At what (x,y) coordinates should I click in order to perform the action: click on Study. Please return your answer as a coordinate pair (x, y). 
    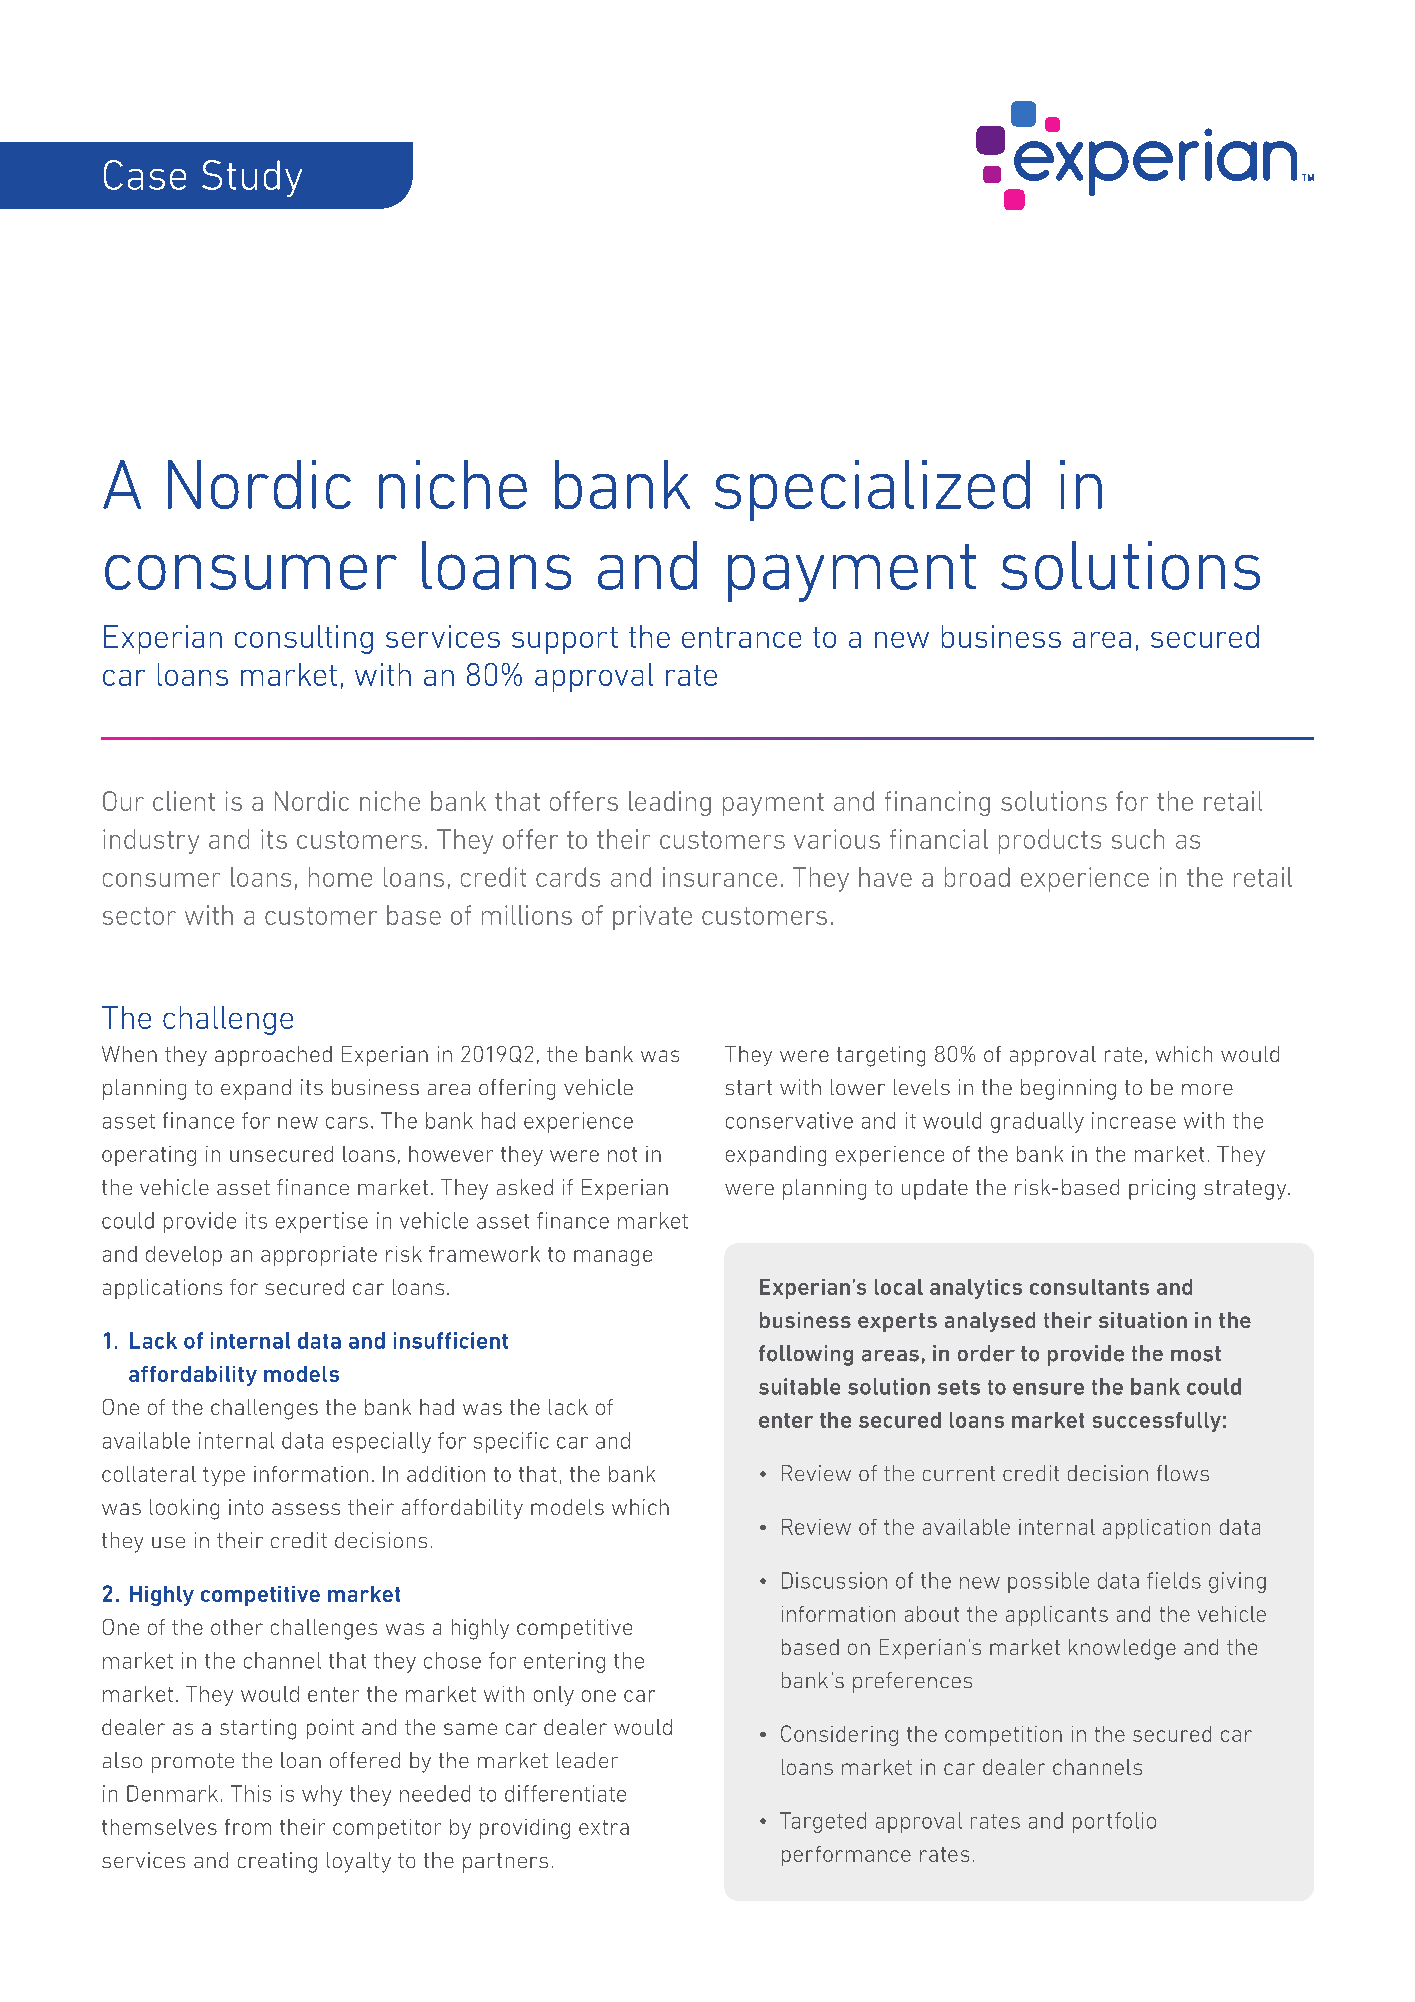
    Looking at the image, I should click on (252, 178).
